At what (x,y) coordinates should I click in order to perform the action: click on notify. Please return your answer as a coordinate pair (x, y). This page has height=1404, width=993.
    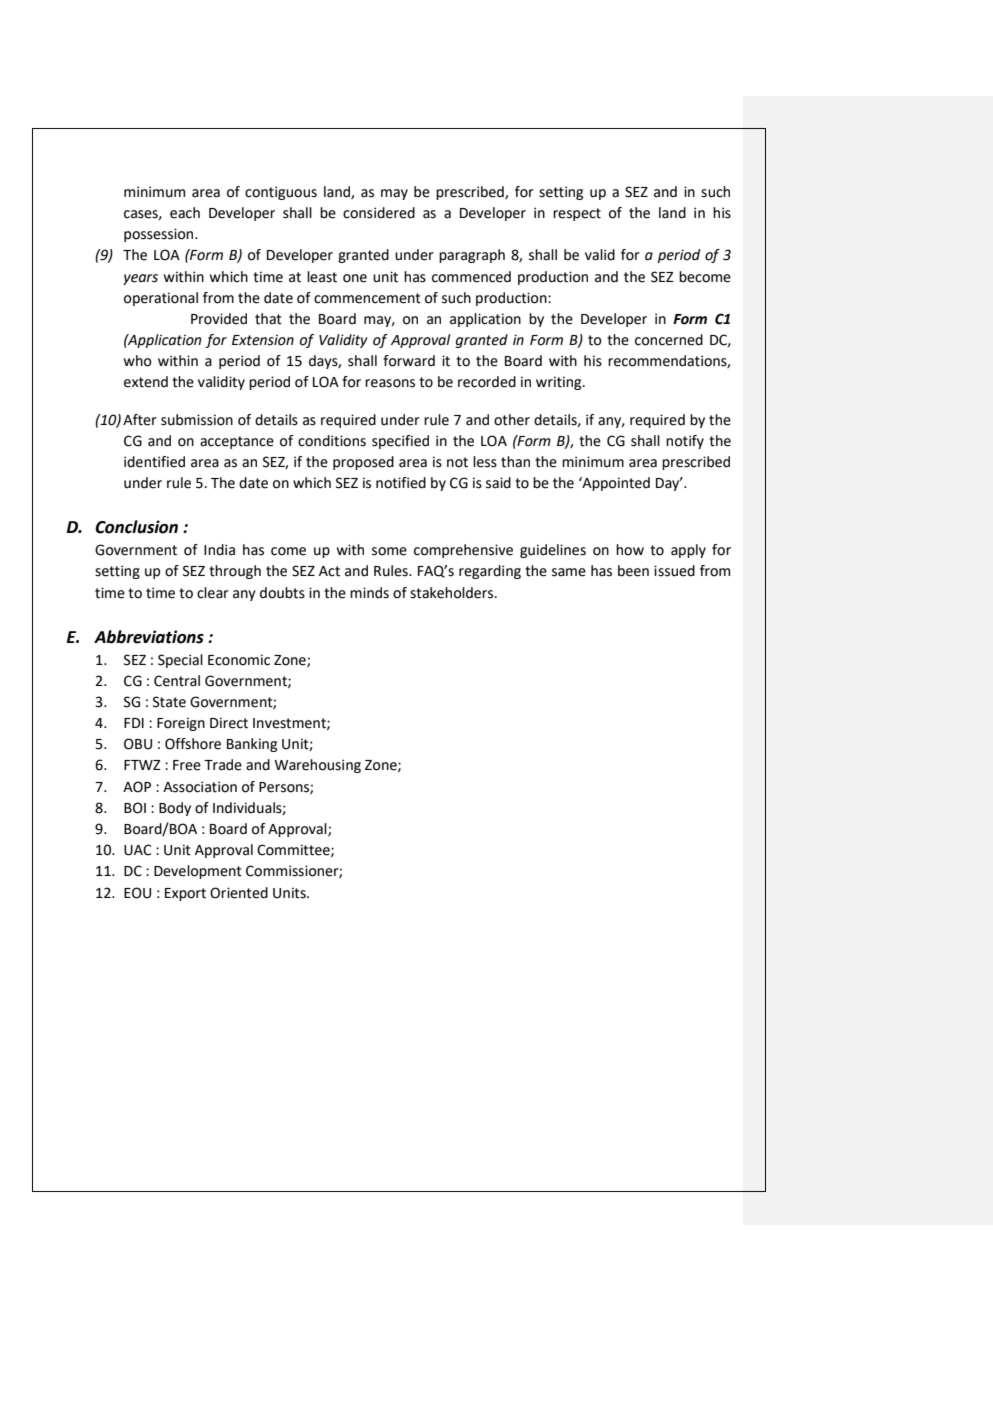
    Looking at the image, I should click on (685, 442).
